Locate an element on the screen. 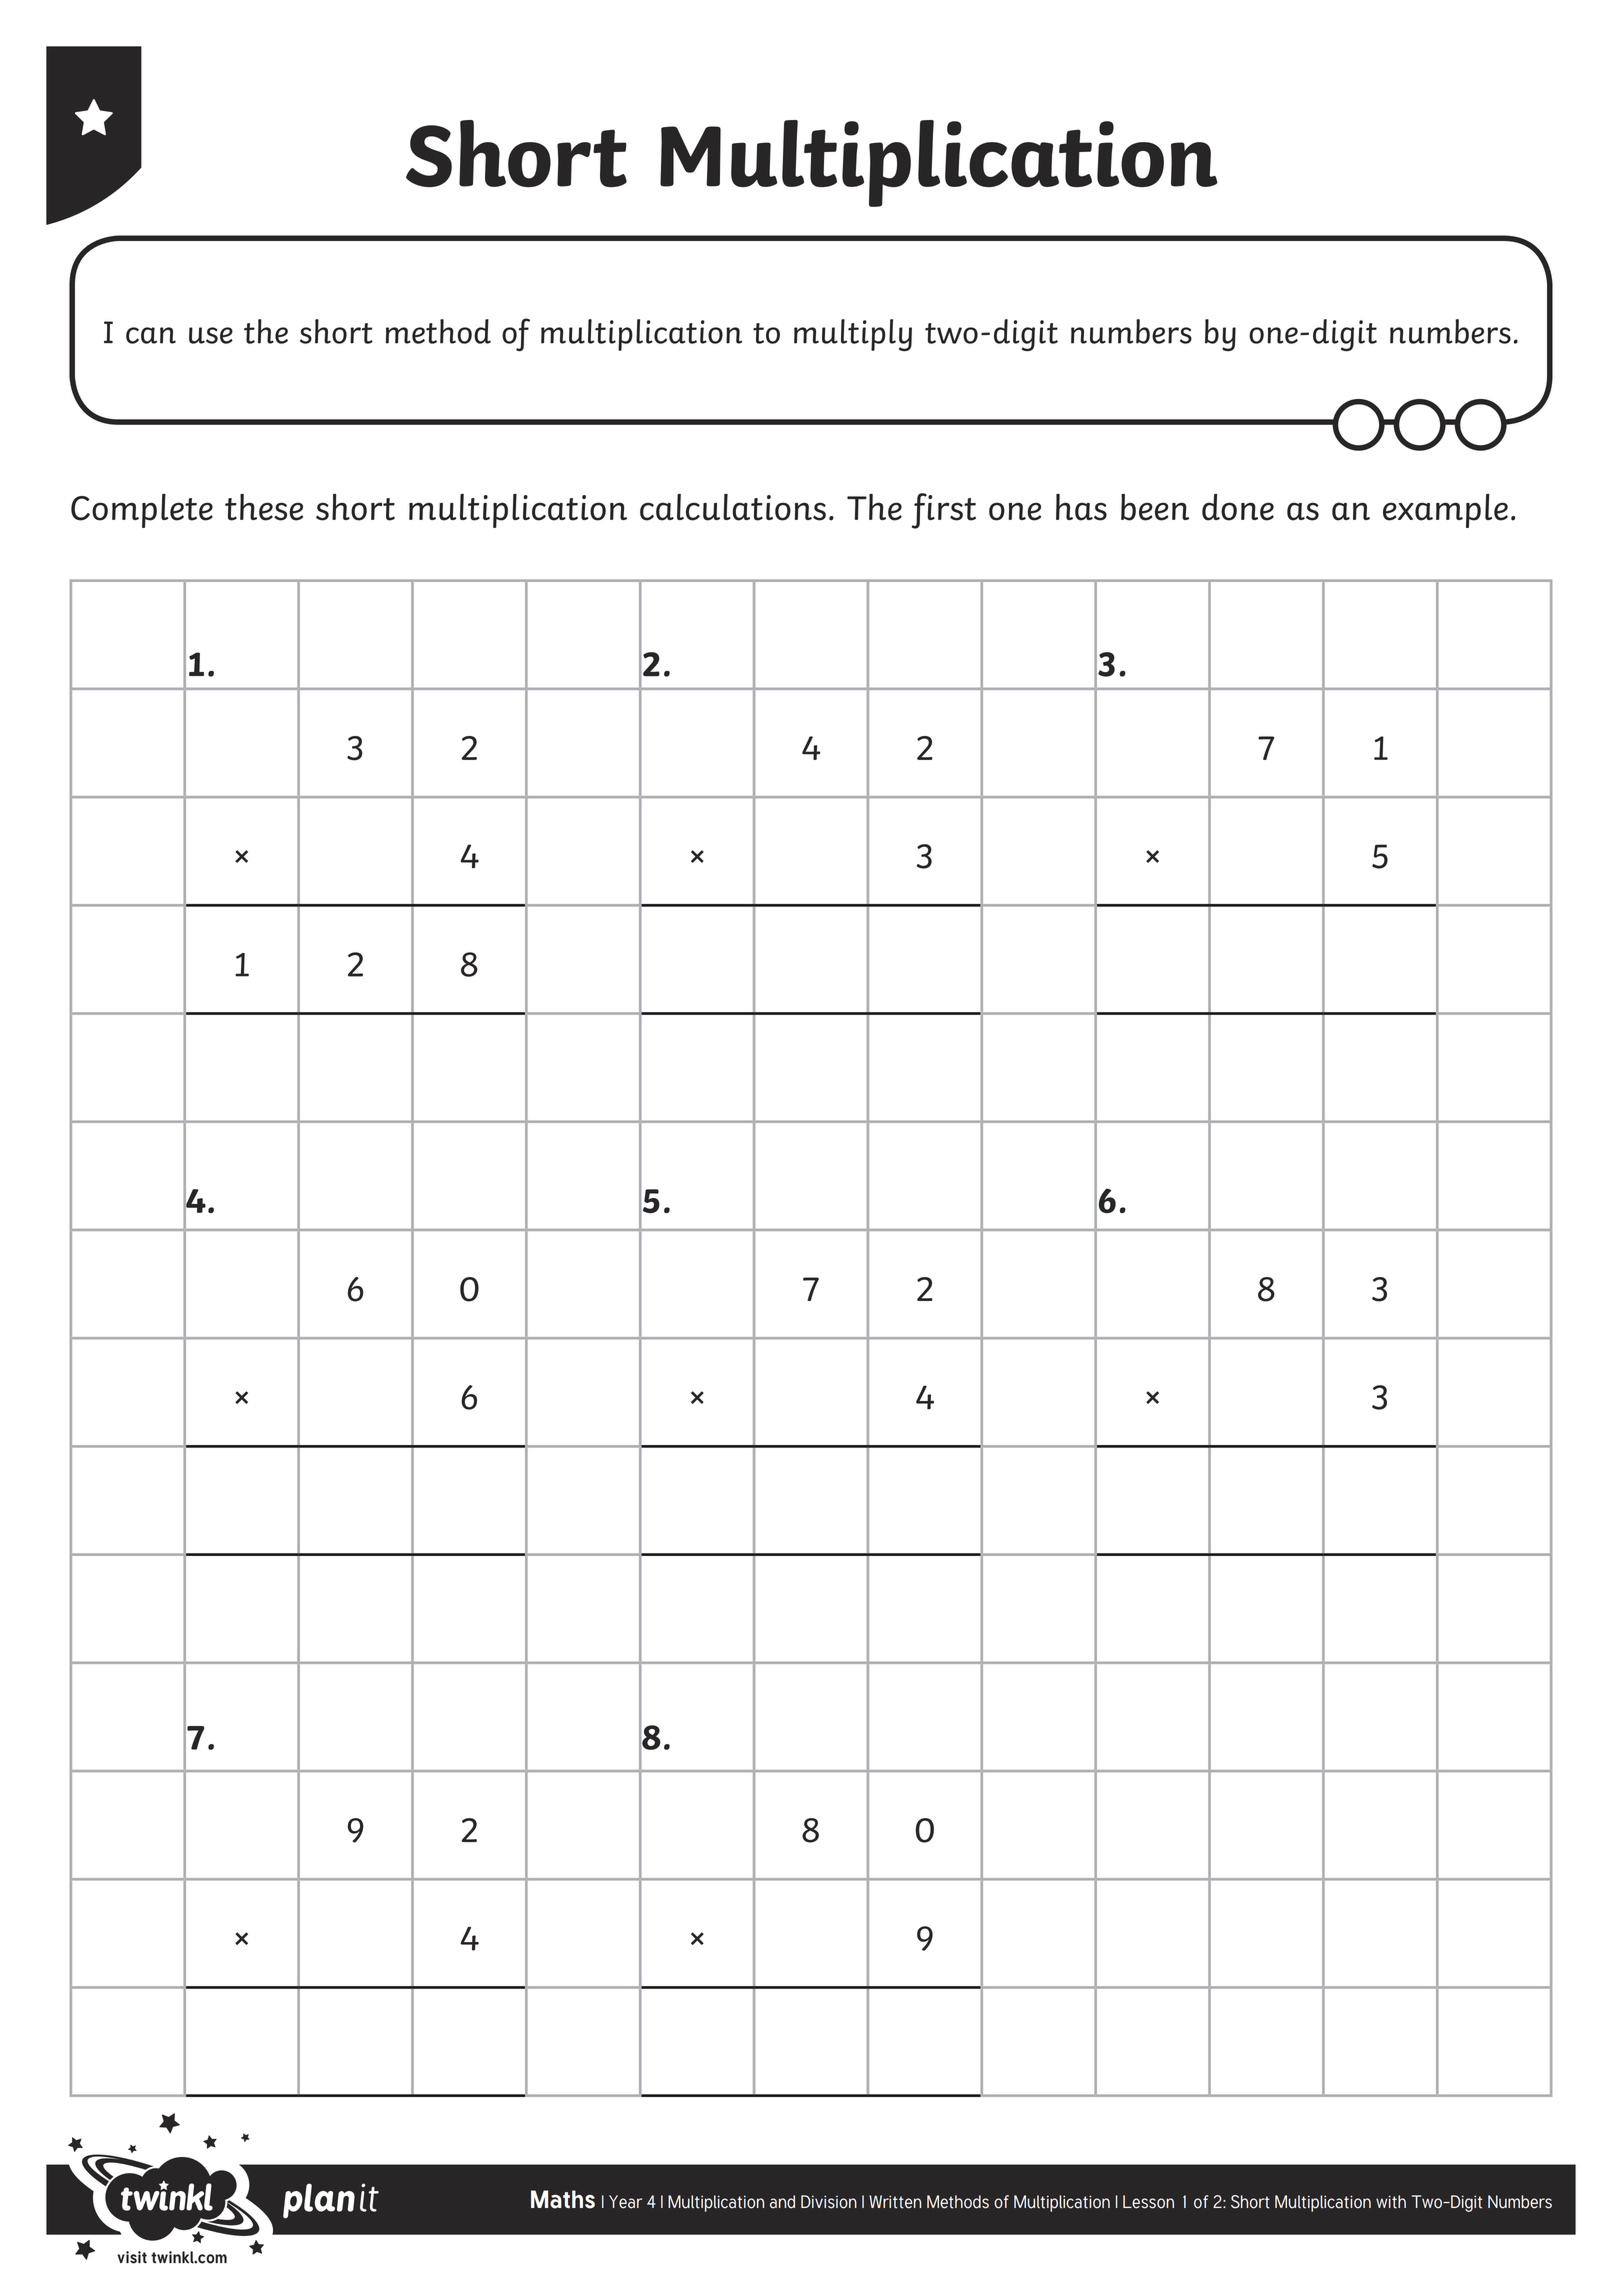  use is located at coordinates (211, 335).
